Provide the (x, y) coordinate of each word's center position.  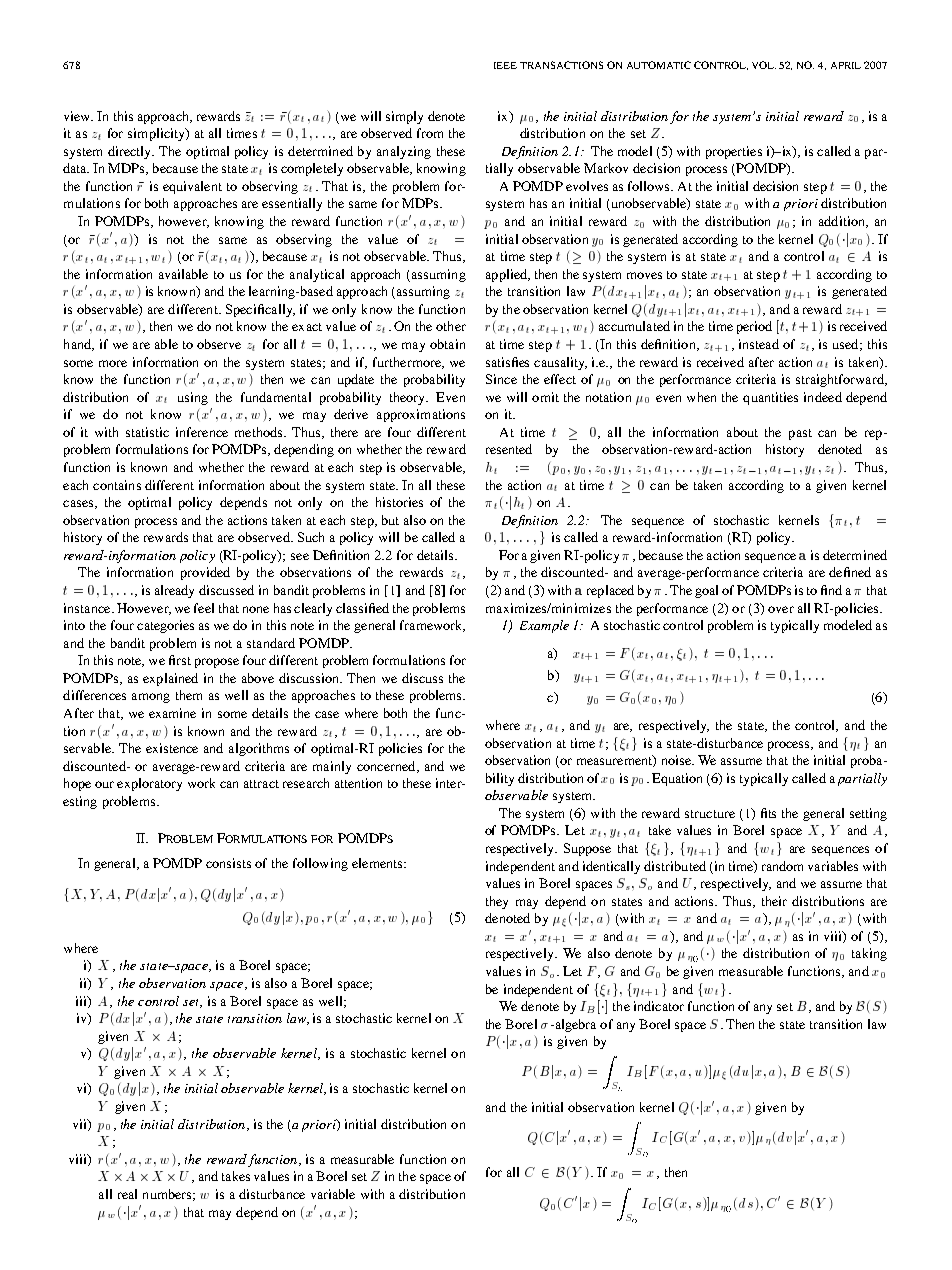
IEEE (505, 65)
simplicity (157, 134)
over (781, 609)
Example (544, 626)
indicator (659, 1006)
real (127, 1194)
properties (734, 152)
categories (165, 626)
